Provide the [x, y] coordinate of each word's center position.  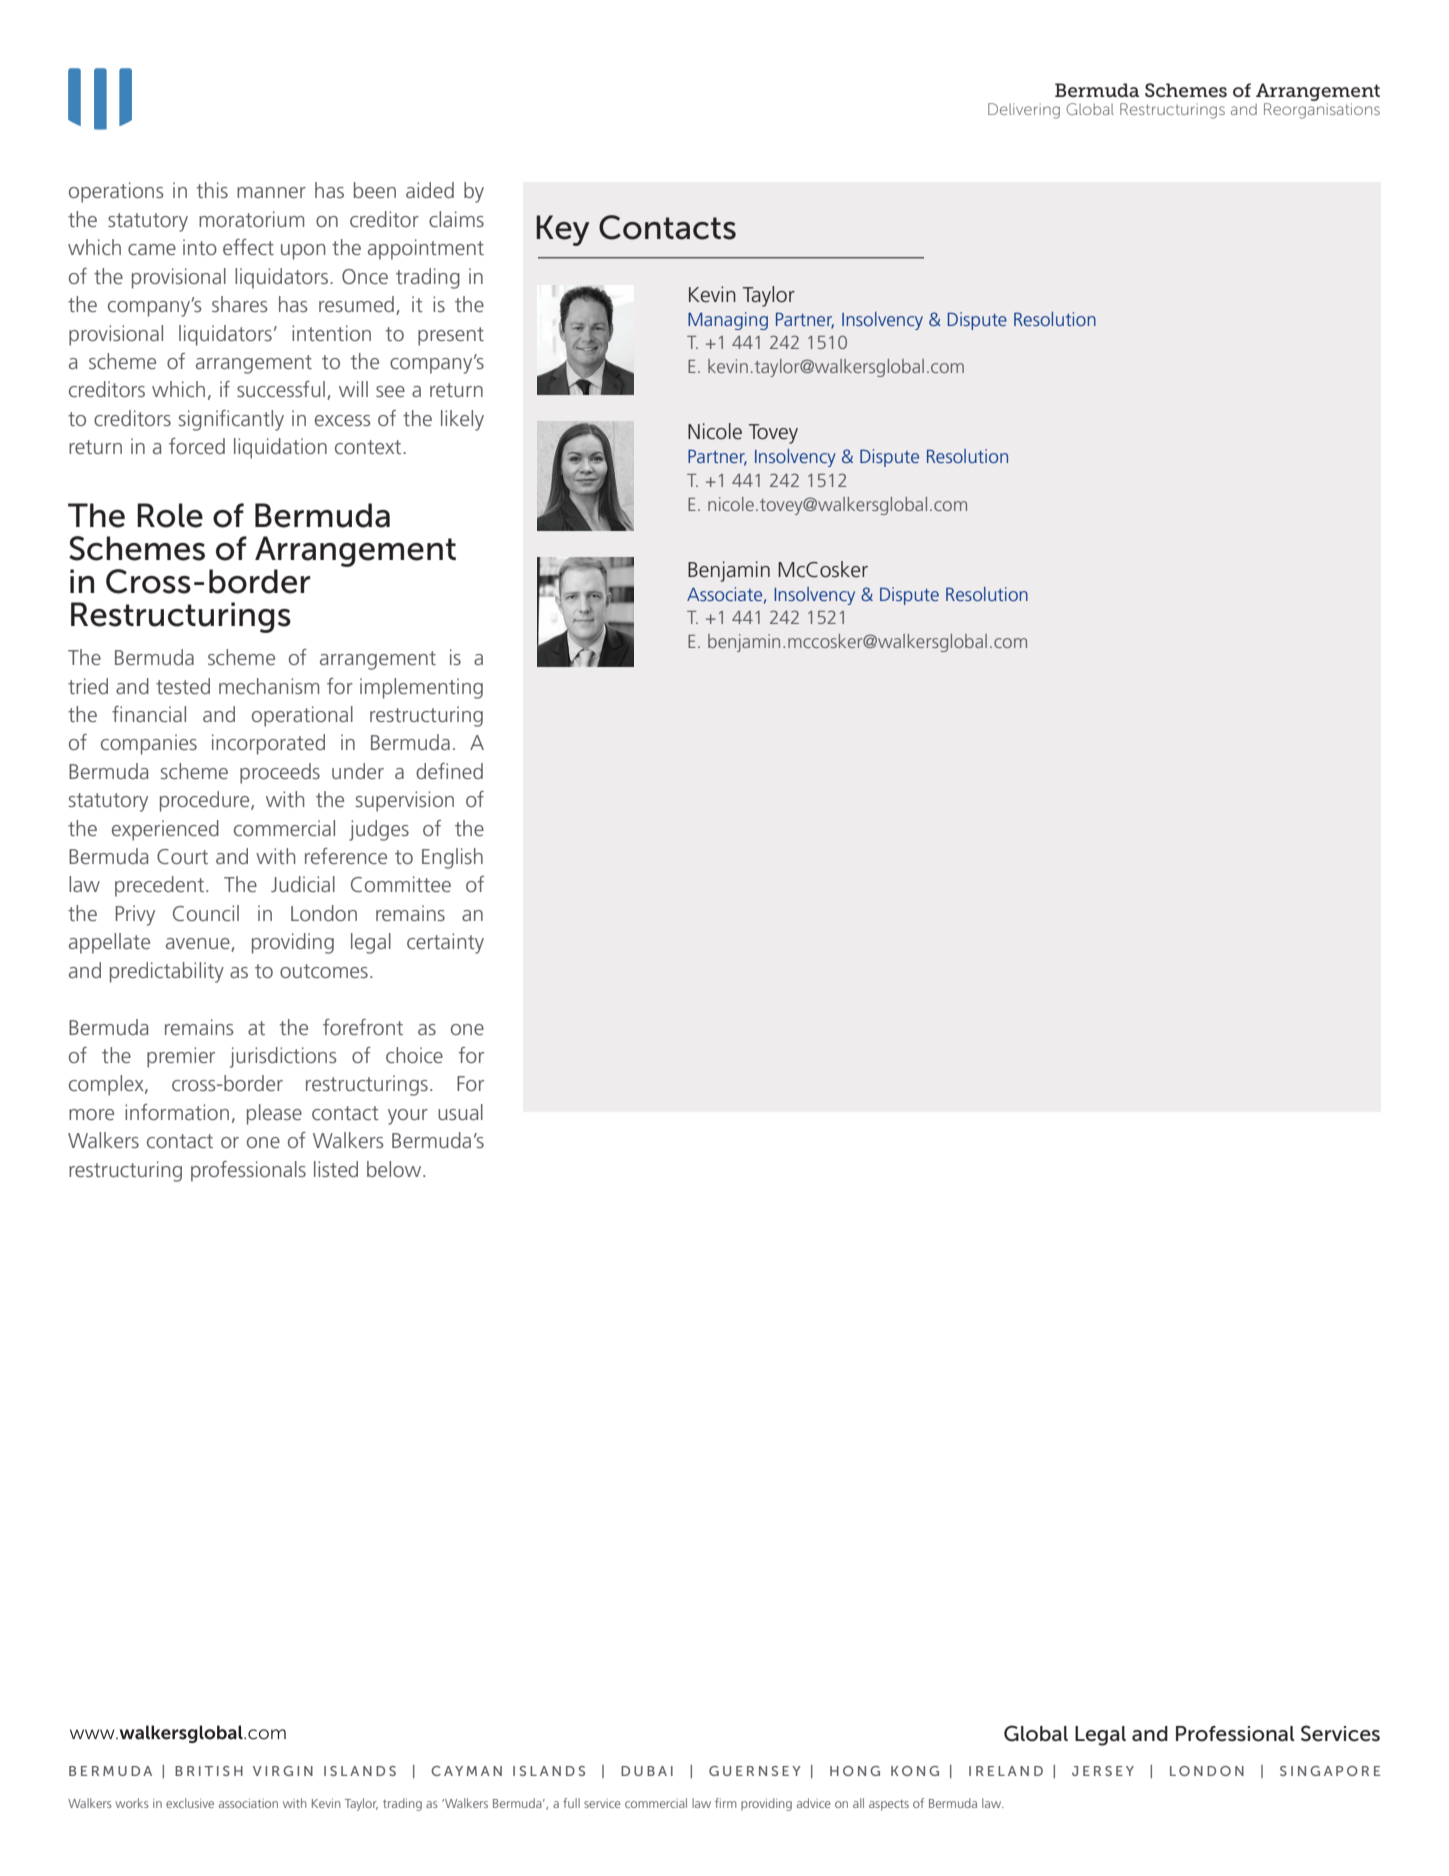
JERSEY [1103, 1771]
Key [562, 230]
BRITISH [209, 1771]
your [408, 1117]
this [212, 190]
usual [460, 1112]
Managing [728, 321]
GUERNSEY [755, 1771]
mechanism [269, 686]
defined [449, 771]
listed [336, 1169]
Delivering [1024, 111]
